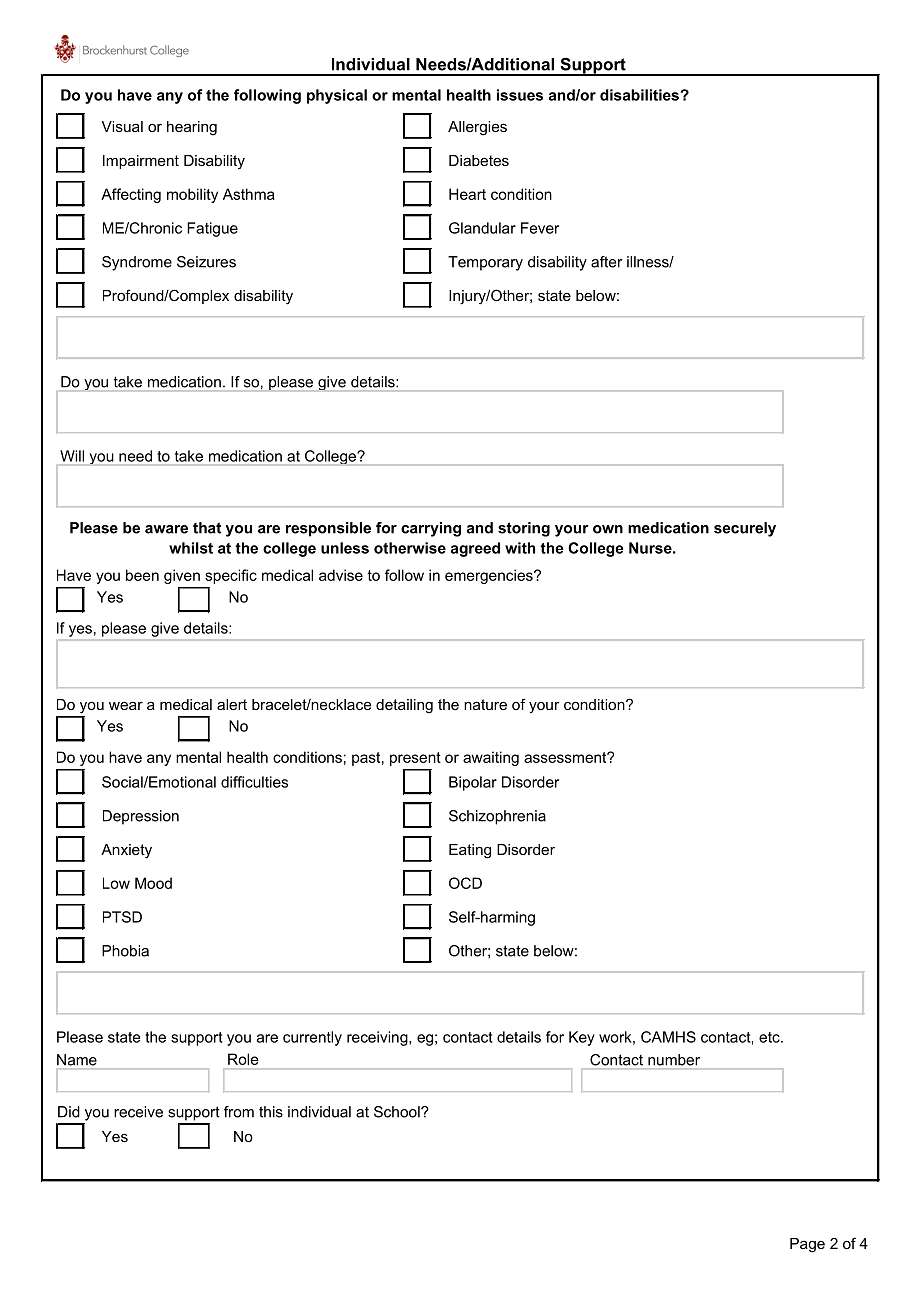  I want to click on Page, so click(807, 1245).
